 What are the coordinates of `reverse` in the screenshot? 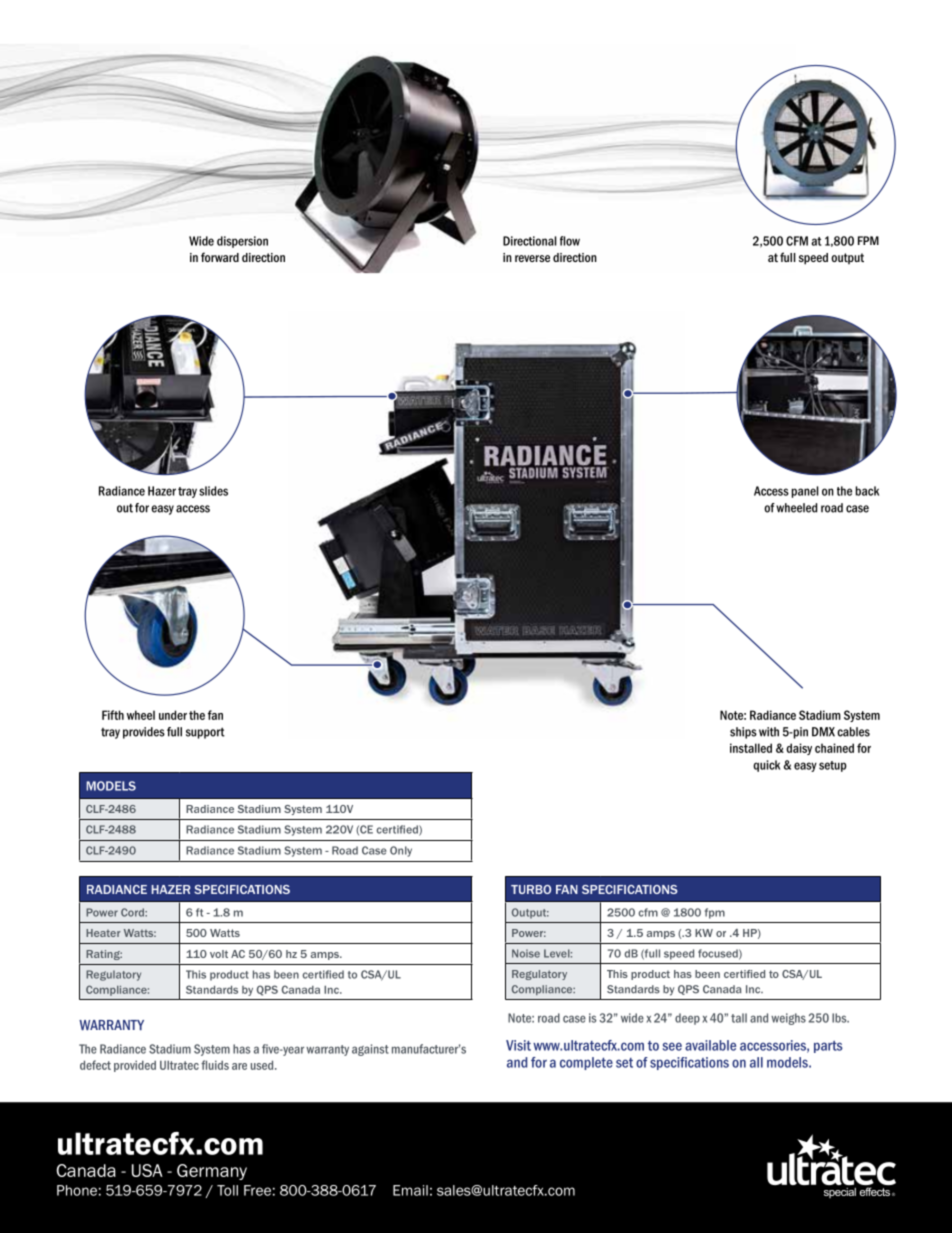 It's located at (532, 258).
